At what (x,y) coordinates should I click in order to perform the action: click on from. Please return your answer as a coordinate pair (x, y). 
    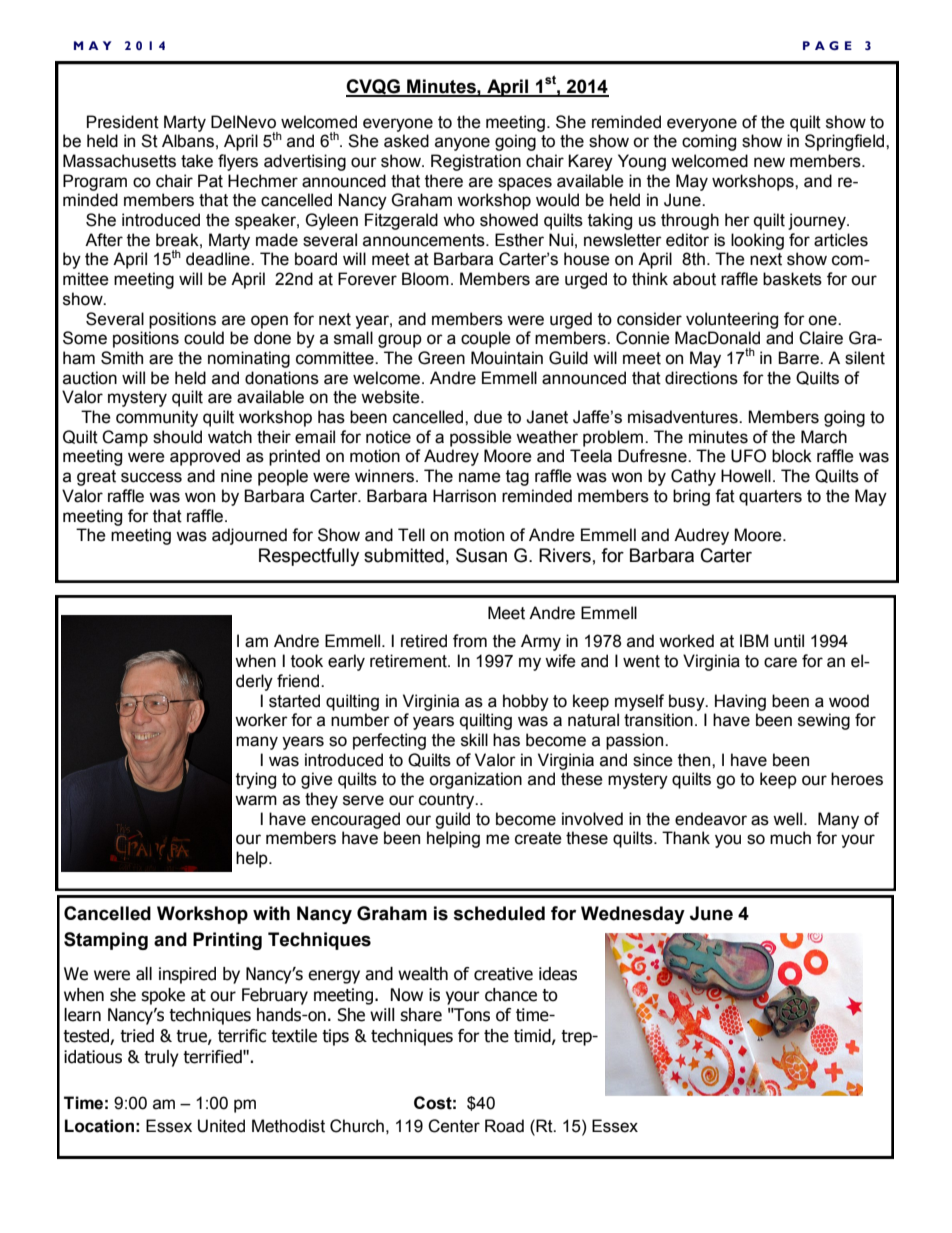
    Looking at the image, I should click on (470, 641).
